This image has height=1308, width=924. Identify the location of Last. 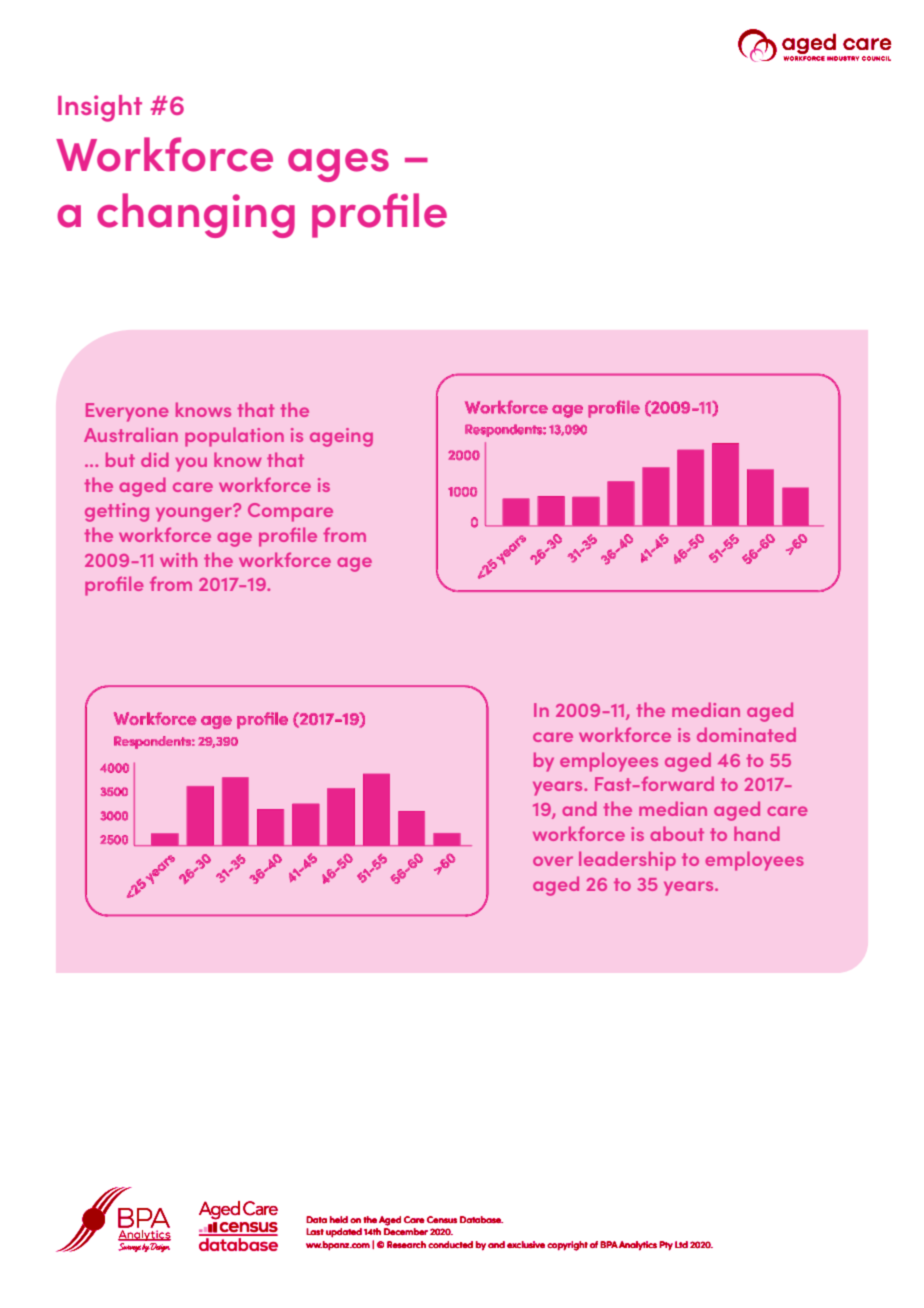
(315, 1231).
